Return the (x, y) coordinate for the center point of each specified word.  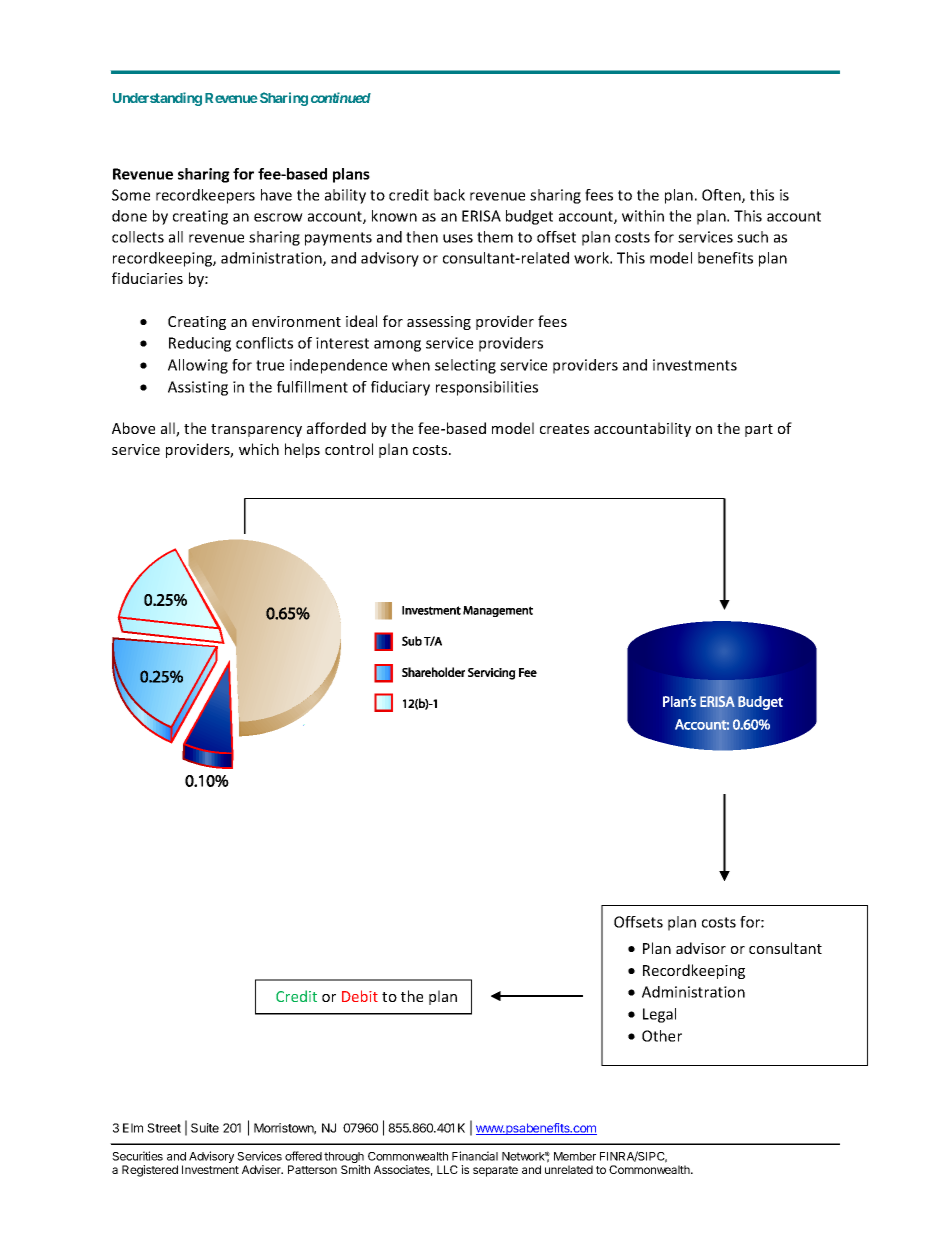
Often (722, 196)
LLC (447, 1169)
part (759, 430)
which (259, 449)
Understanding (157, 99)
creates (564, 429)
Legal (659, 1015)
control (349, 449)
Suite (205, 1128)
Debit (360, 996)
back (449, 195)
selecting (465, 366)
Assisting (198, 388)
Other (662, 1036)
